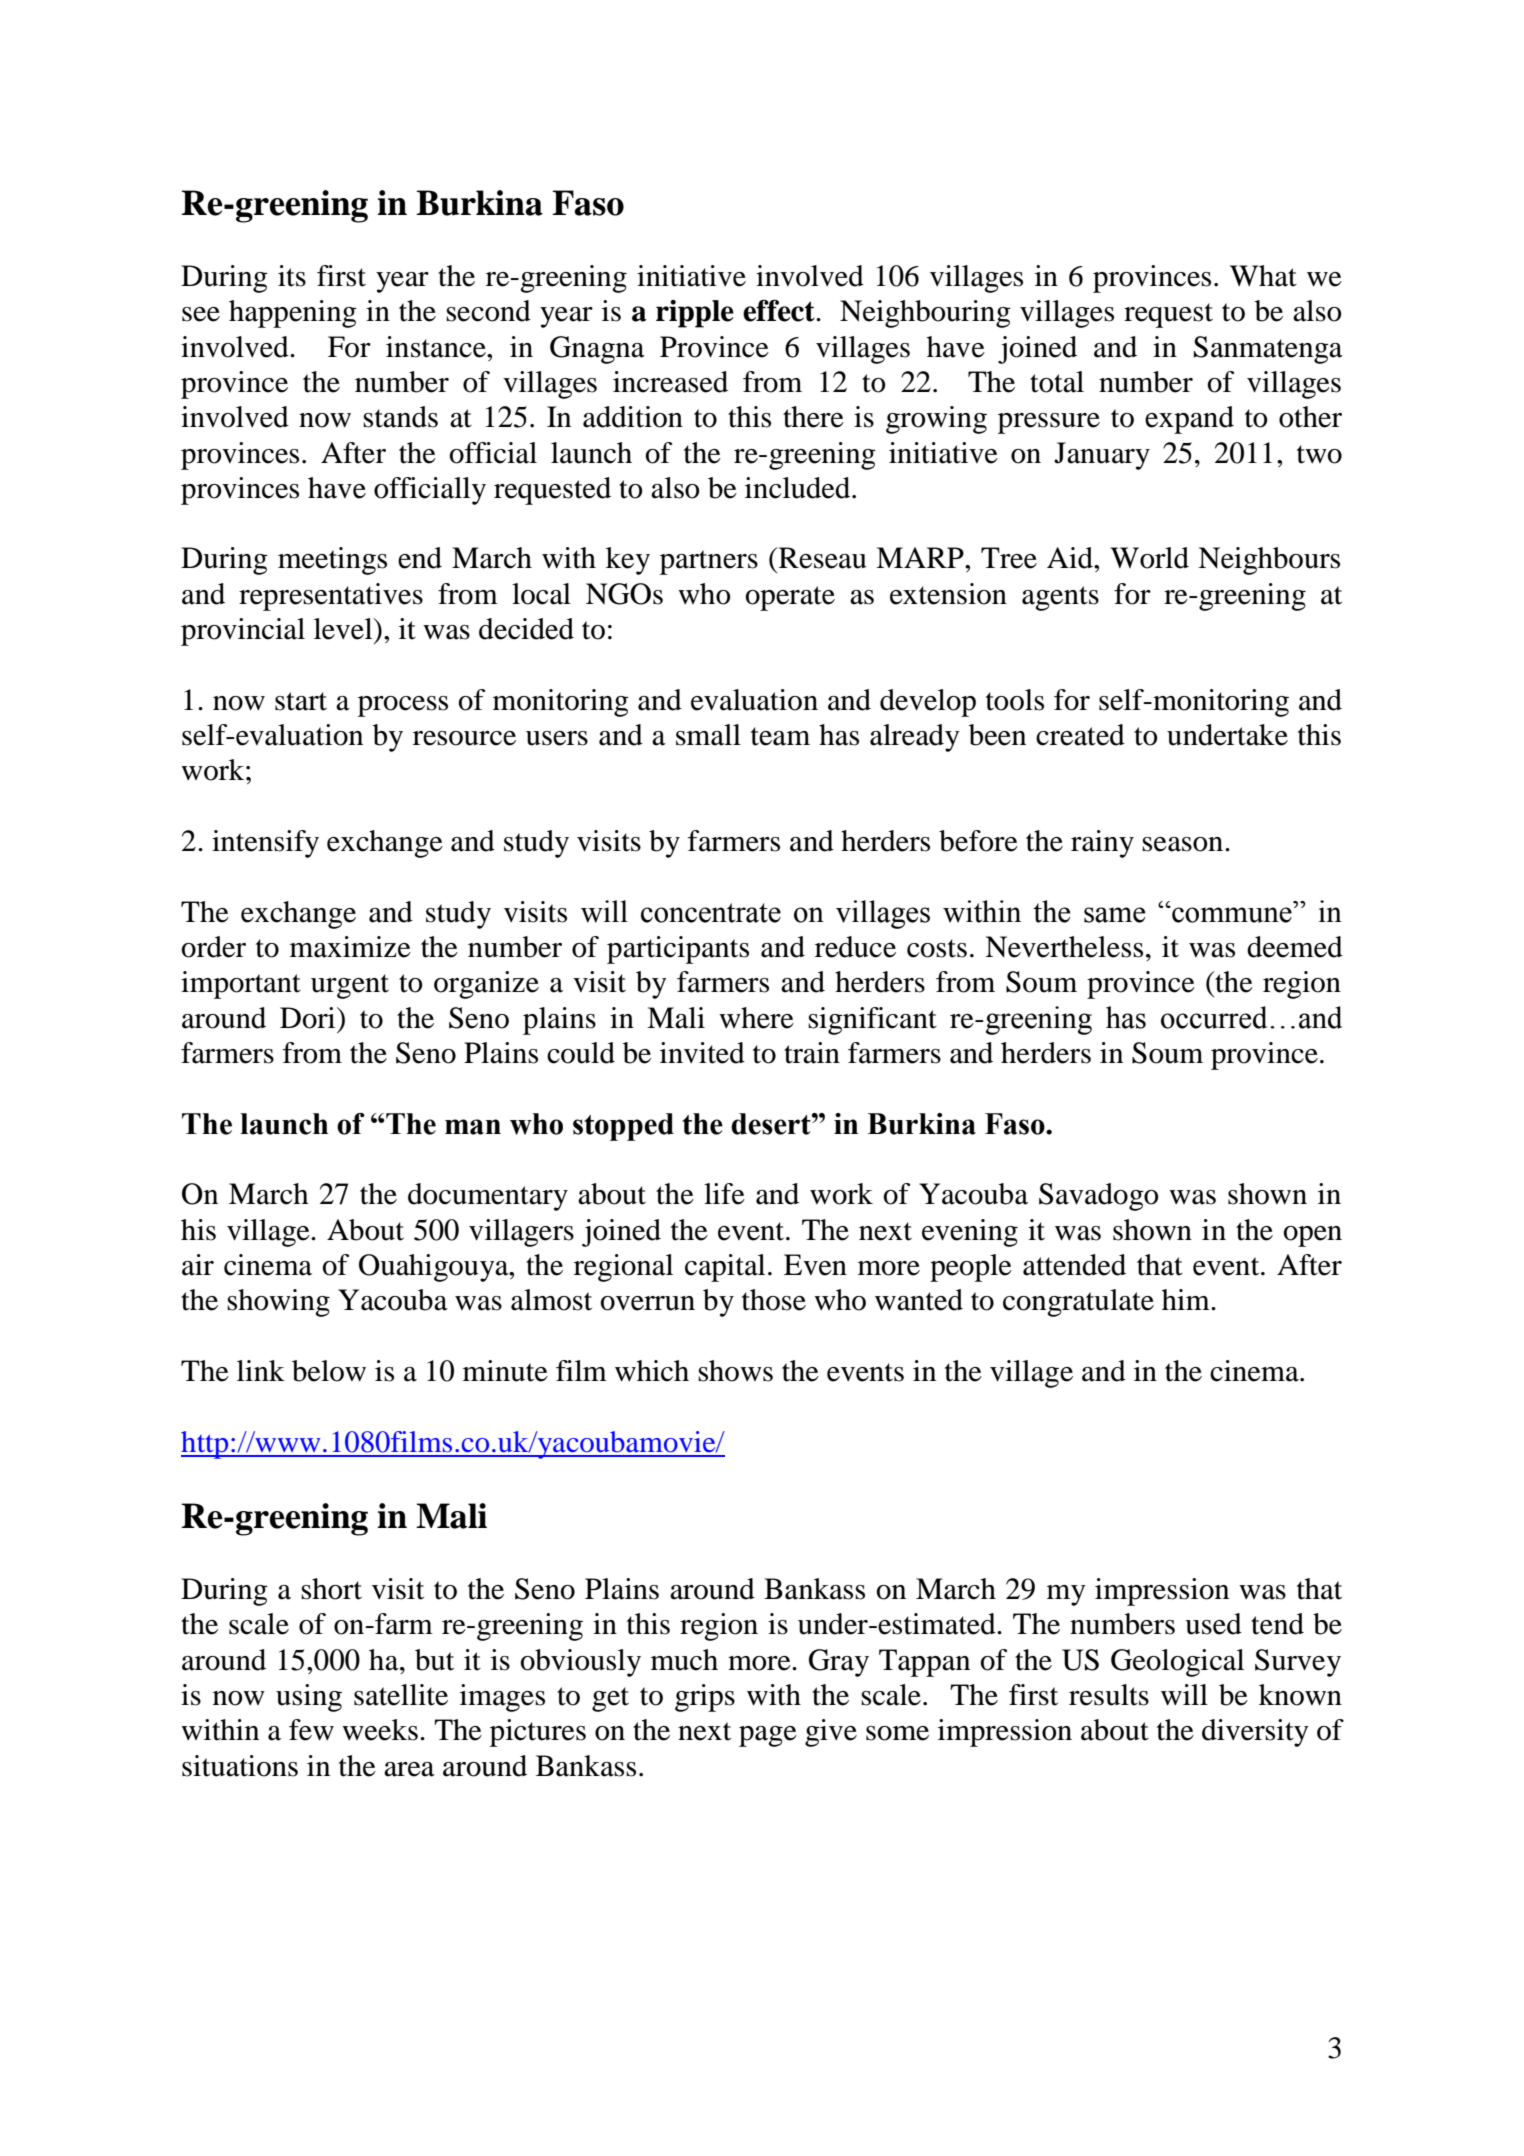 Image resolution: width=1524 pixels, height=2156 pixels. I want to click on concentrate, so click(711, 913).
